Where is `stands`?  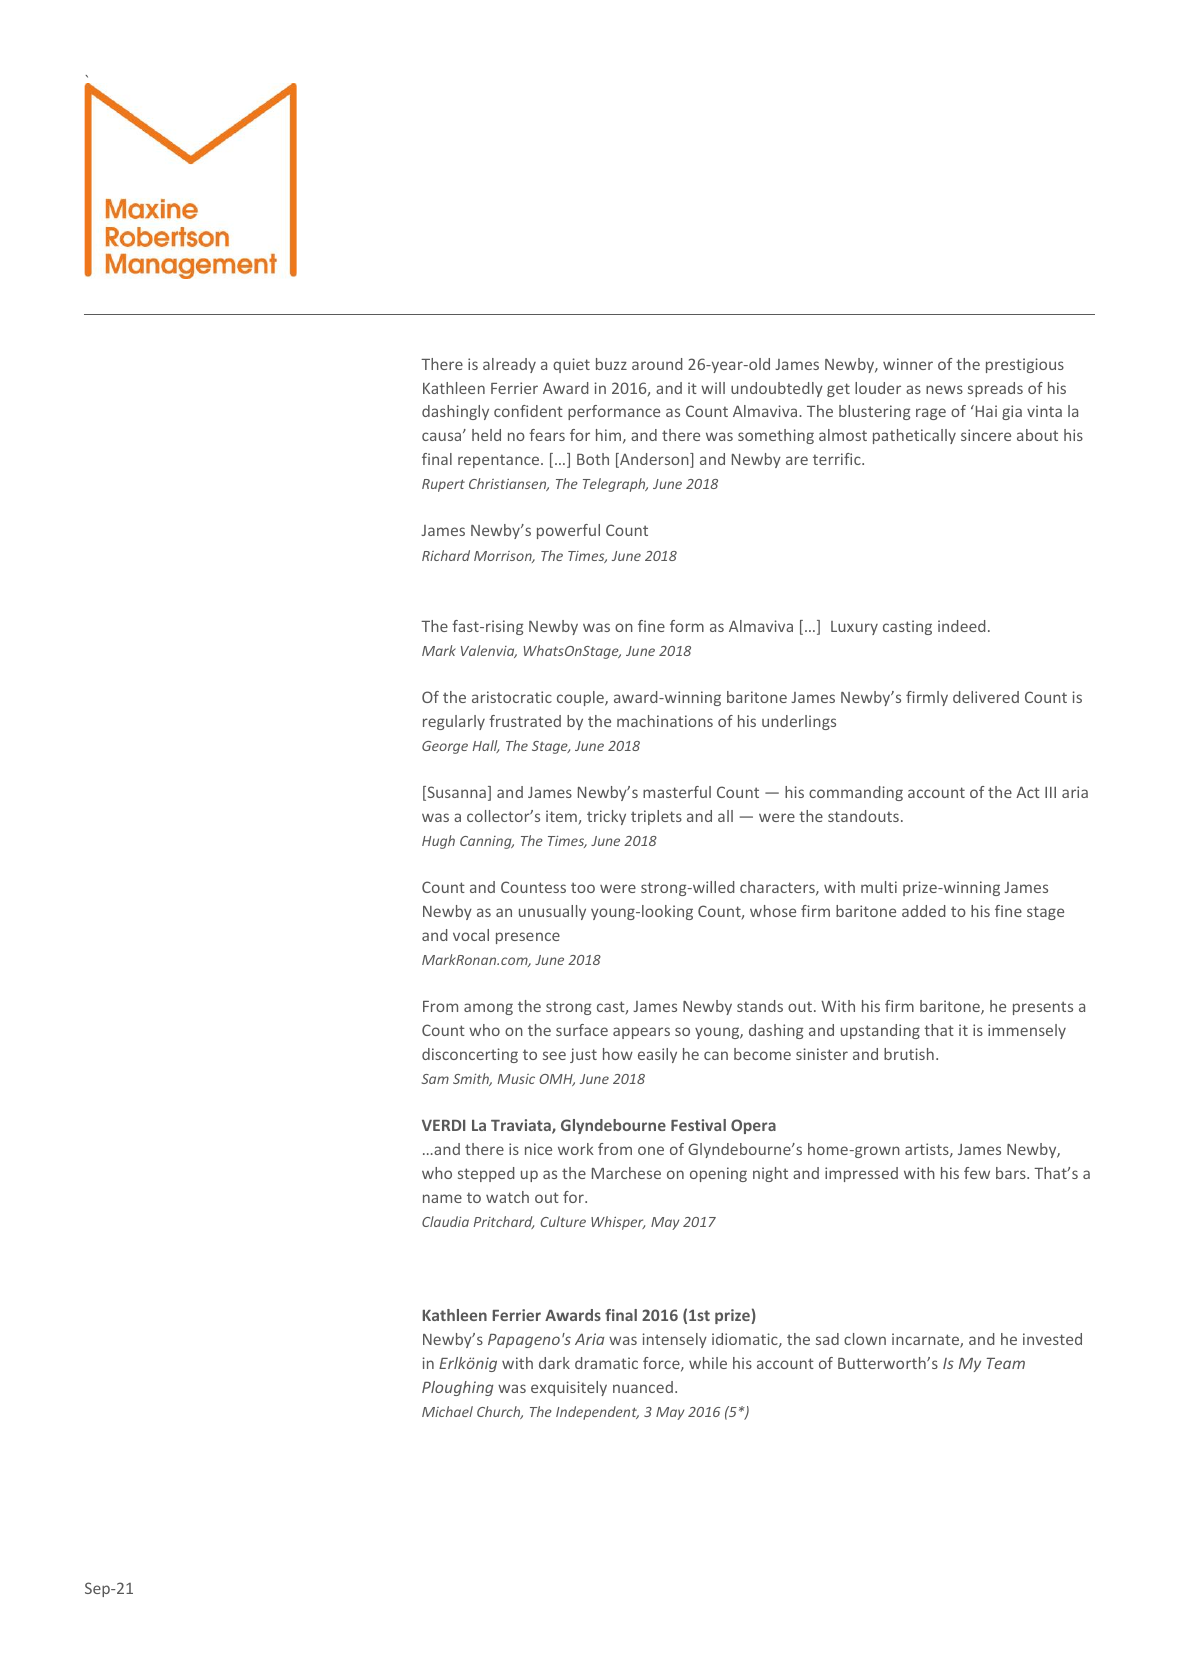
stands is located at coordinates (760, 1006).
